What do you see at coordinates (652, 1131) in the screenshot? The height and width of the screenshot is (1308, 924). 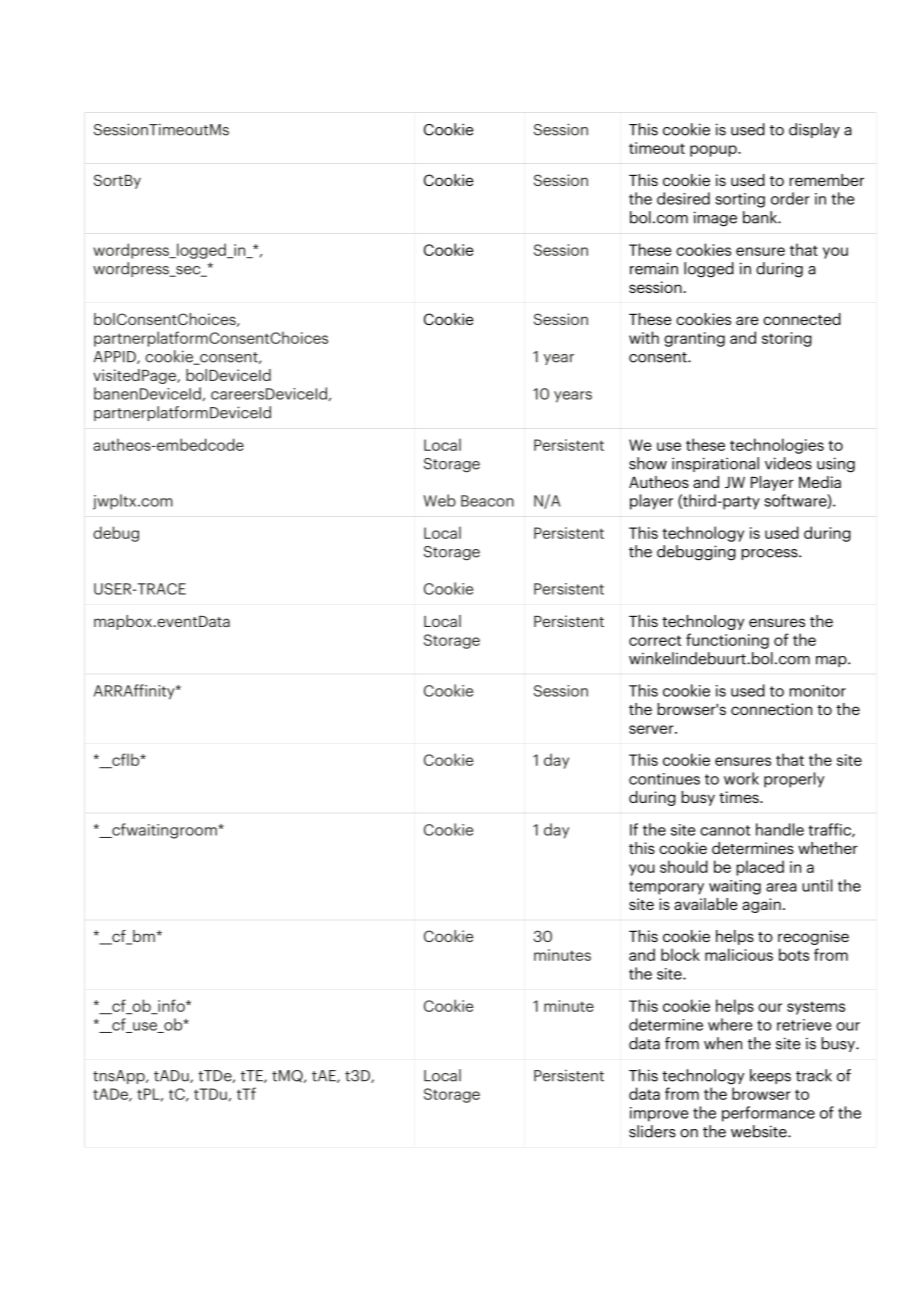 I see `sliders` at bounding box center [652, 1131].
